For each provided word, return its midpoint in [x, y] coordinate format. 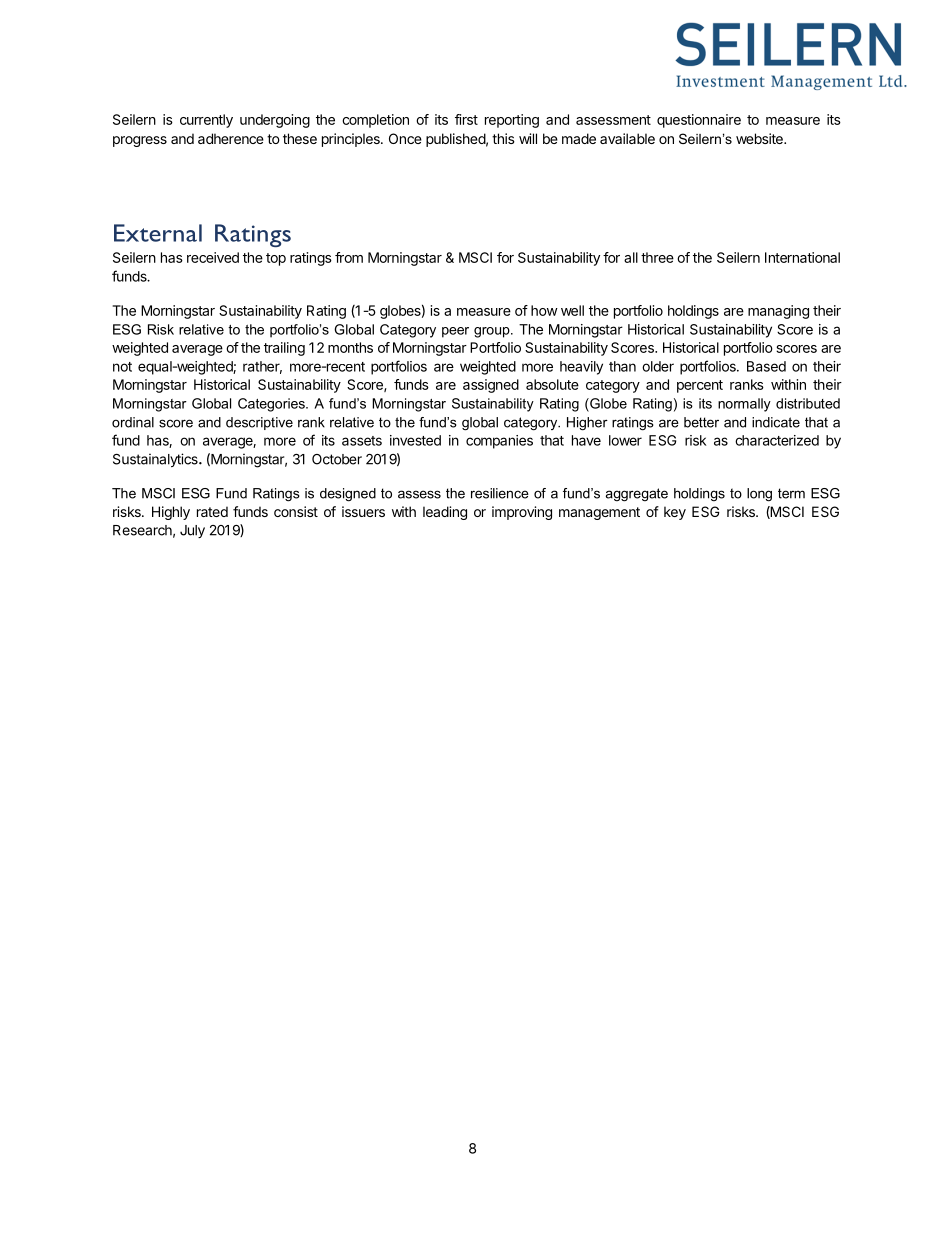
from [349, 257]
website [760, 138]
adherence [231, 138]
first [466, 119]
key [675, 513]
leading [445, 513]
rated [212, 511]
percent [700, 386]
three [657, 257]
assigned [491, 386]
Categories [272, 405]
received [213, 257]
